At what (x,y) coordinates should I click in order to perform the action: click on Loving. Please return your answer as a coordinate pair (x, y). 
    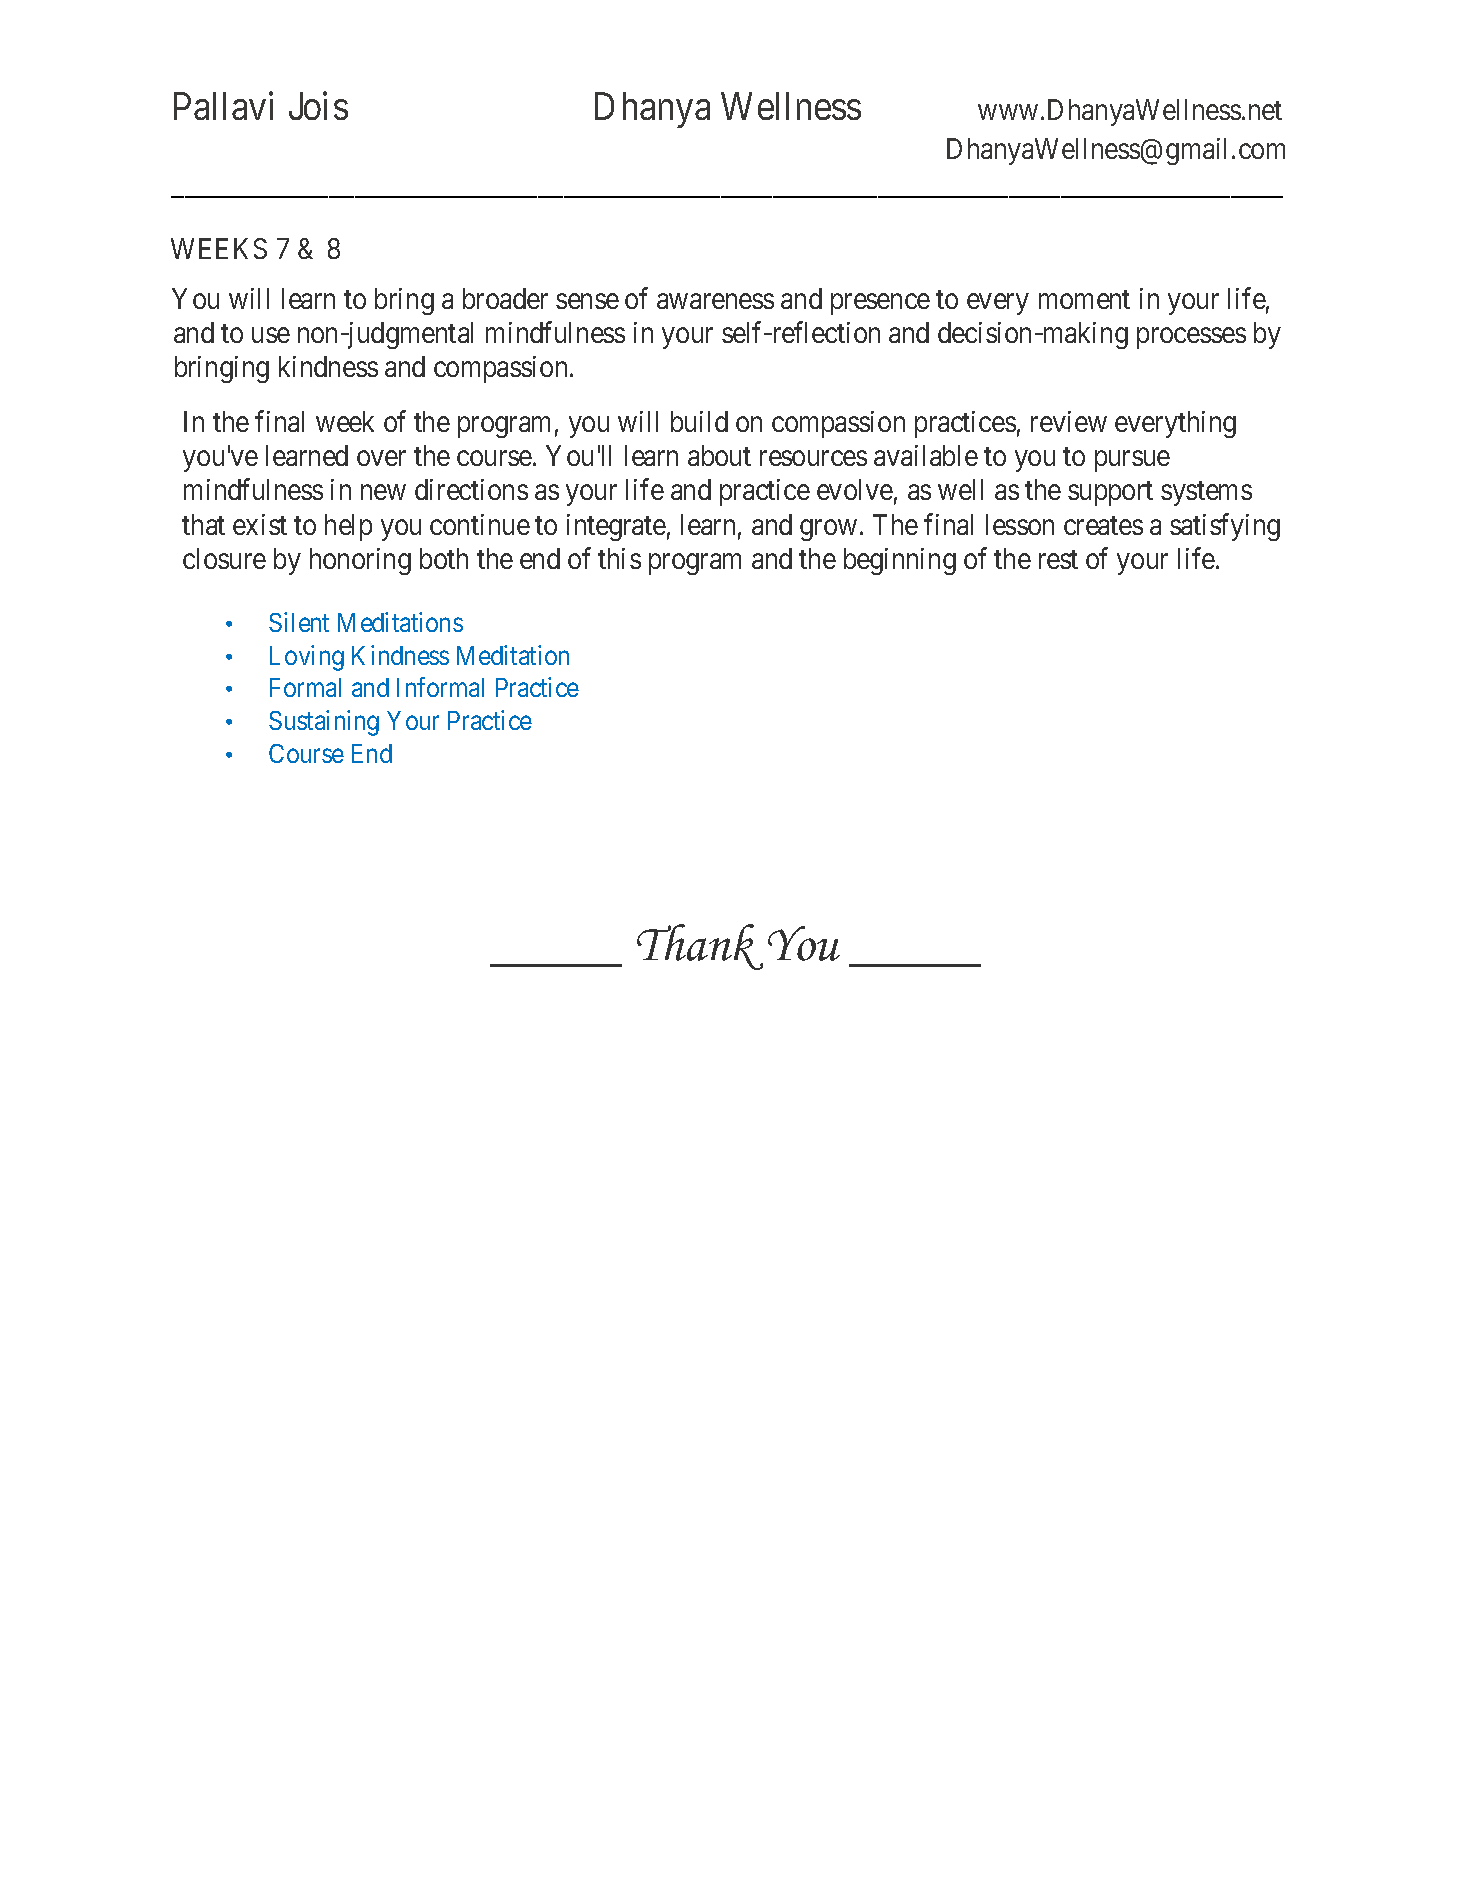
    Looking at the image, I should click on (307, 658).
